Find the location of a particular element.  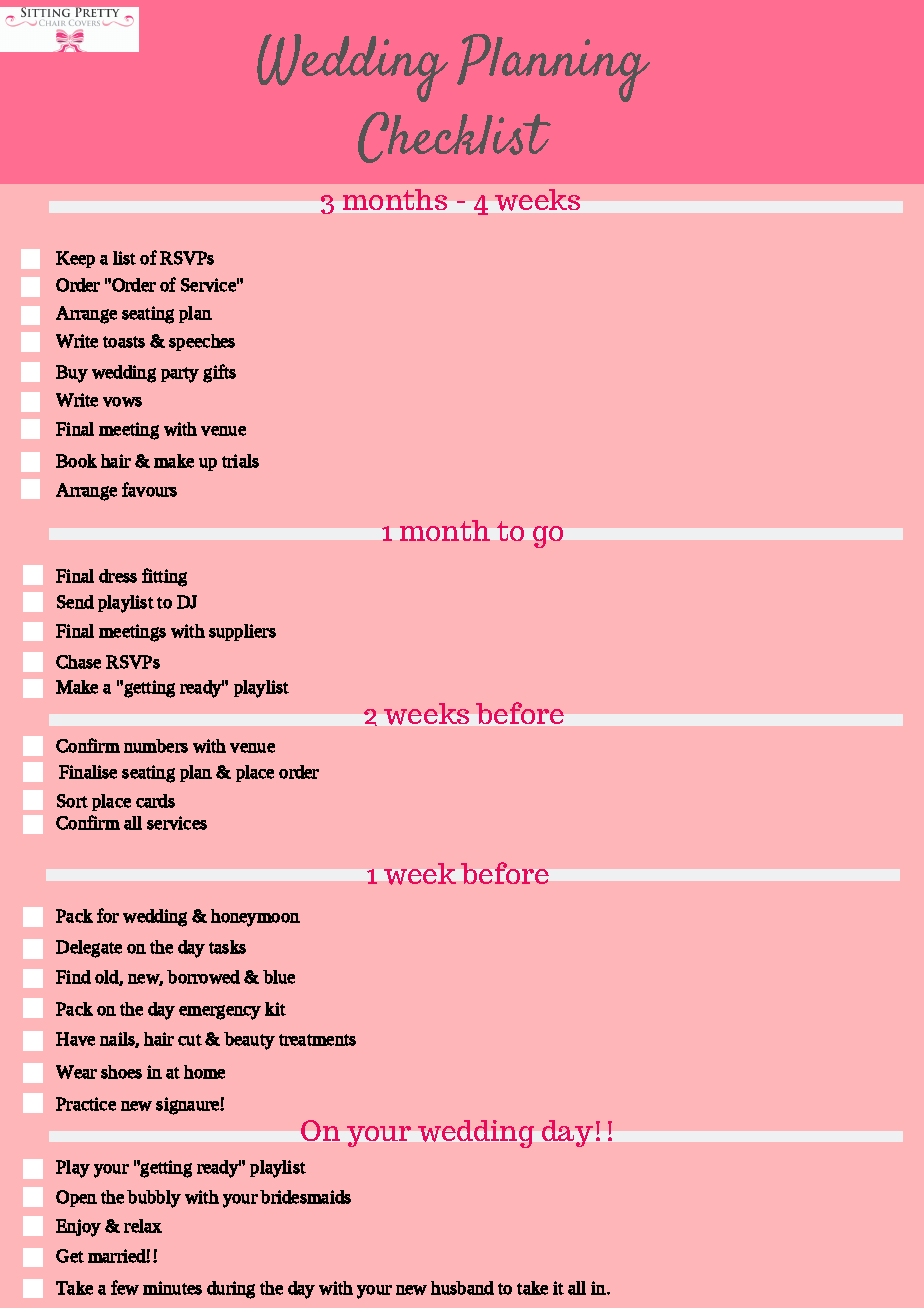

during is located at coordinates (231, 1290).
